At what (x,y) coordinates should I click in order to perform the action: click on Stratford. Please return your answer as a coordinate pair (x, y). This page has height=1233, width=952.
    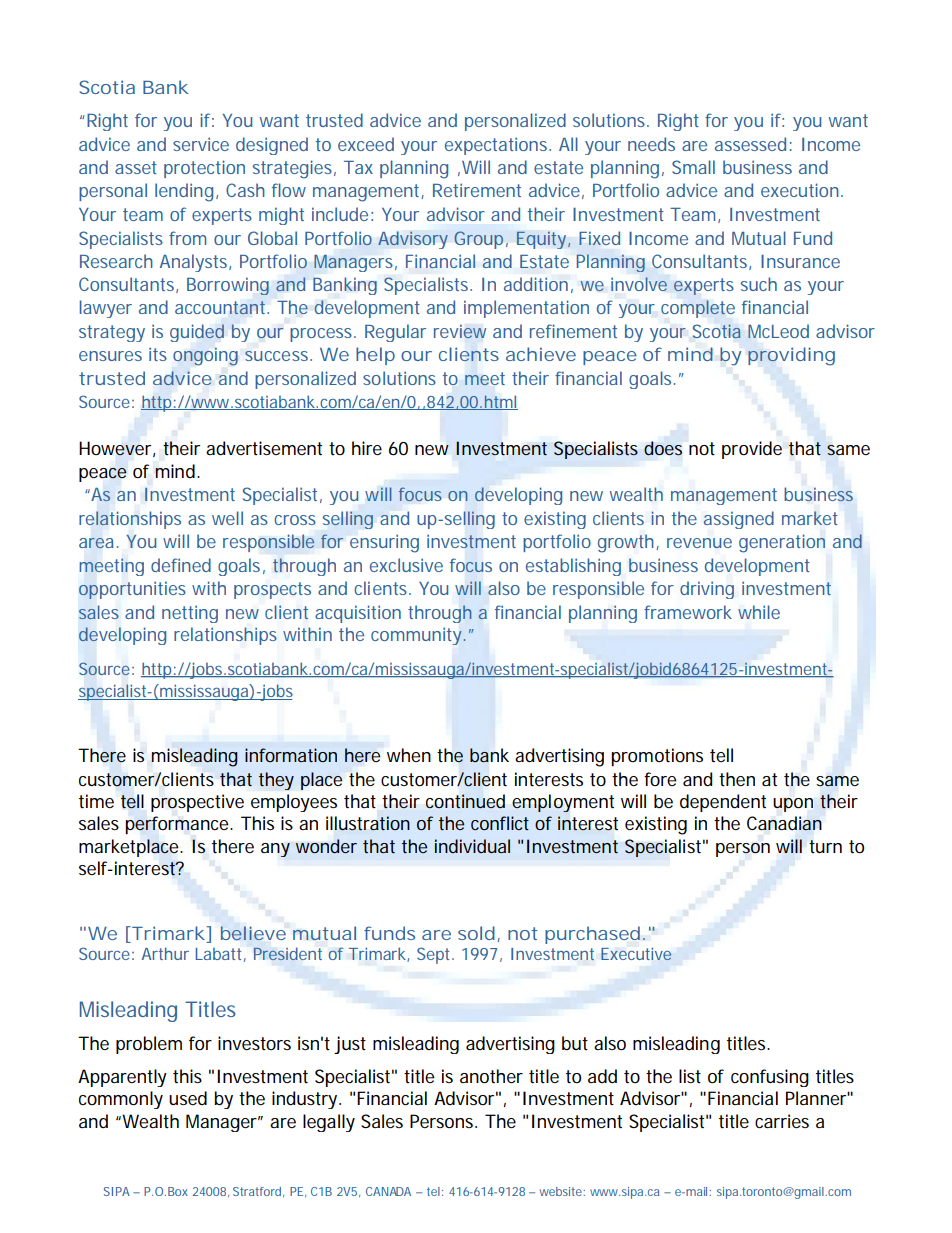
    Looking at the image, I should click on (257, 1191).
